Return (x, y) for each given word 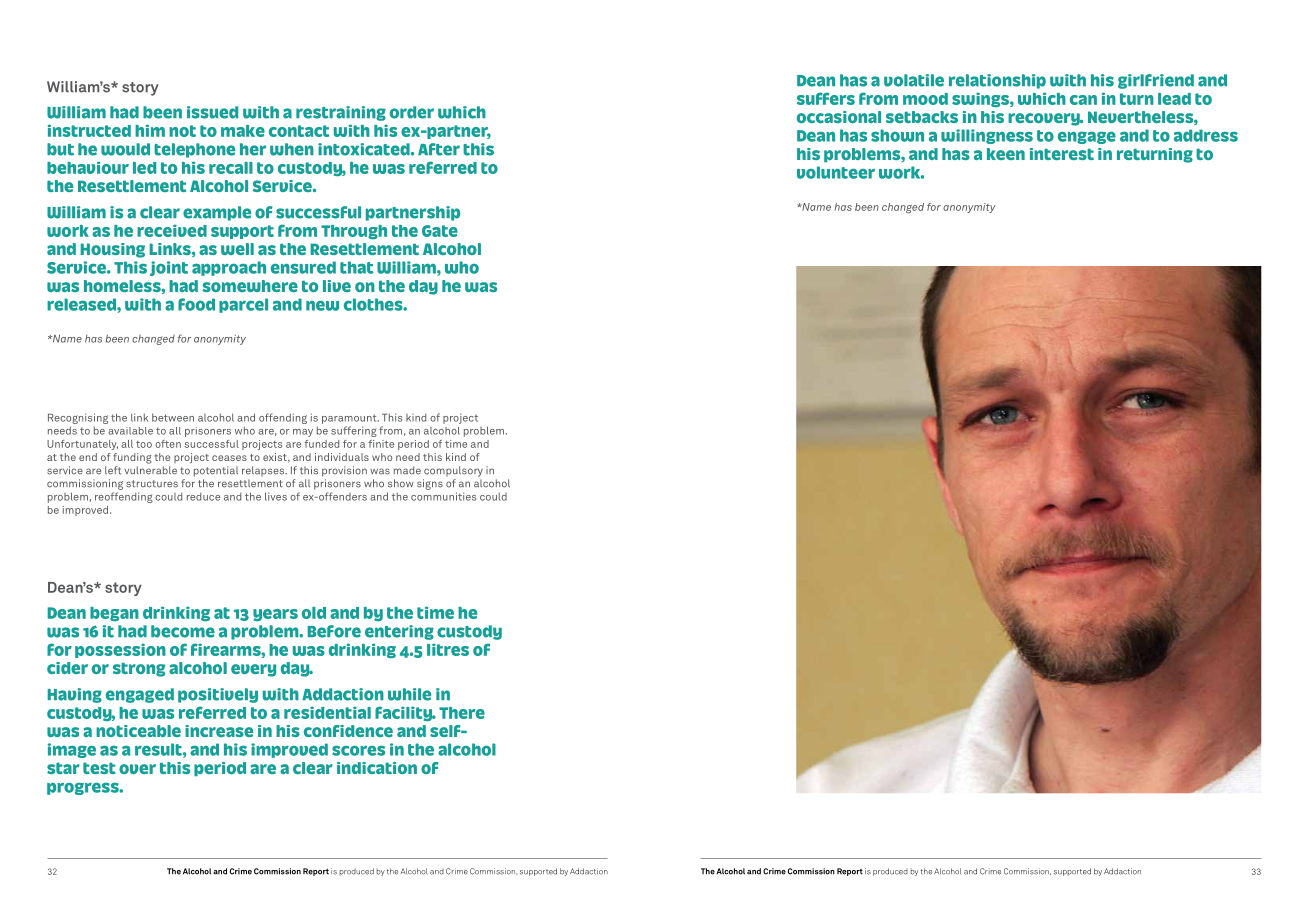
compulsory (453, 471)
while (409, 694)
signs (430, 484)
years (275, 615)
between (173, 417)
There (462, 713)
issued (212, 112)
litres (448, 649)
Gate (440, 231)
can (1083, 100)
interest (1062, 154)
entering (399, 632)
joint (169, 268)
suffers (826, 98)
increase (219, 731)
